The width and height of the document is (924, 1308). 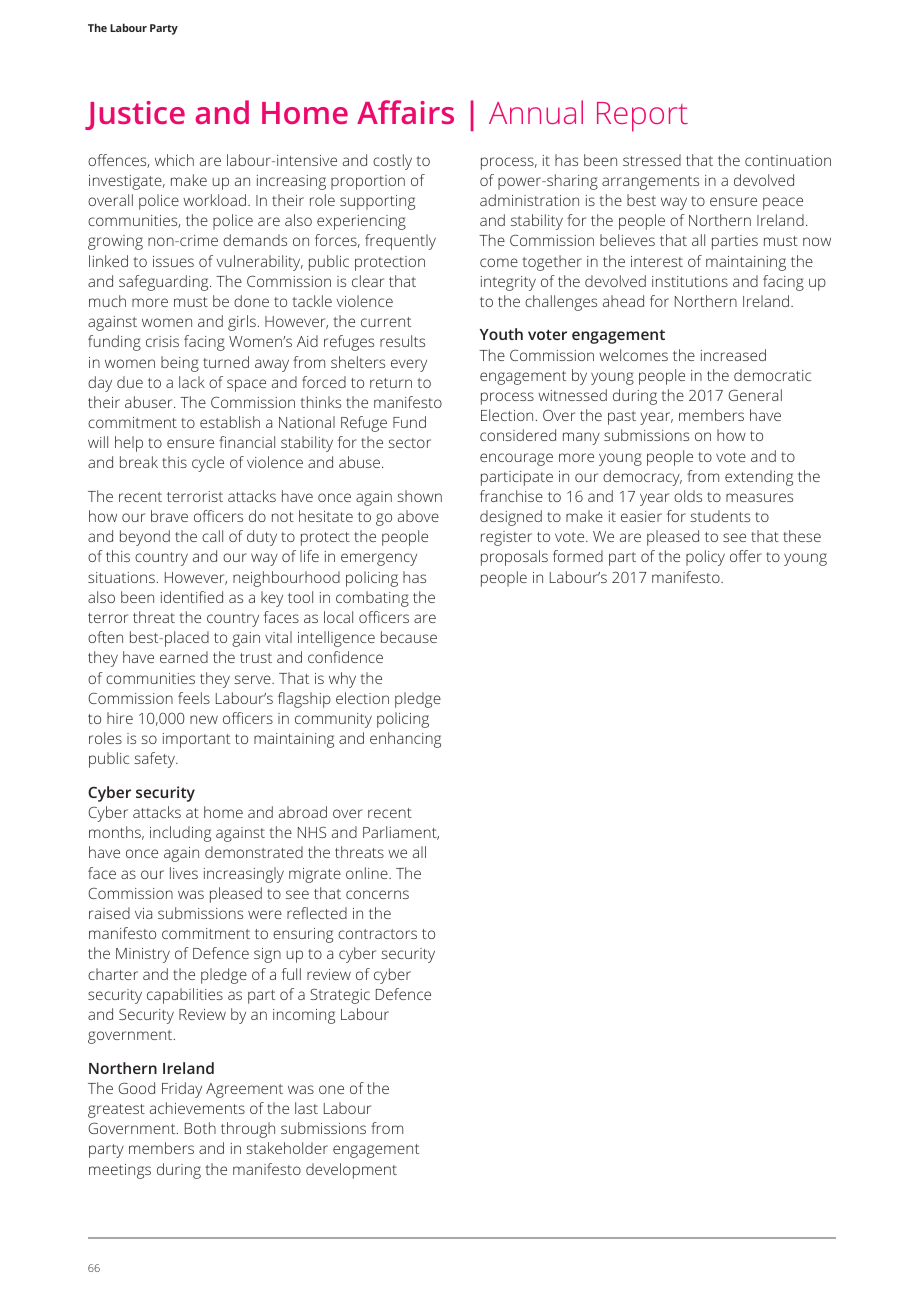 I want to click on policy, so click(x=705, y=558).
